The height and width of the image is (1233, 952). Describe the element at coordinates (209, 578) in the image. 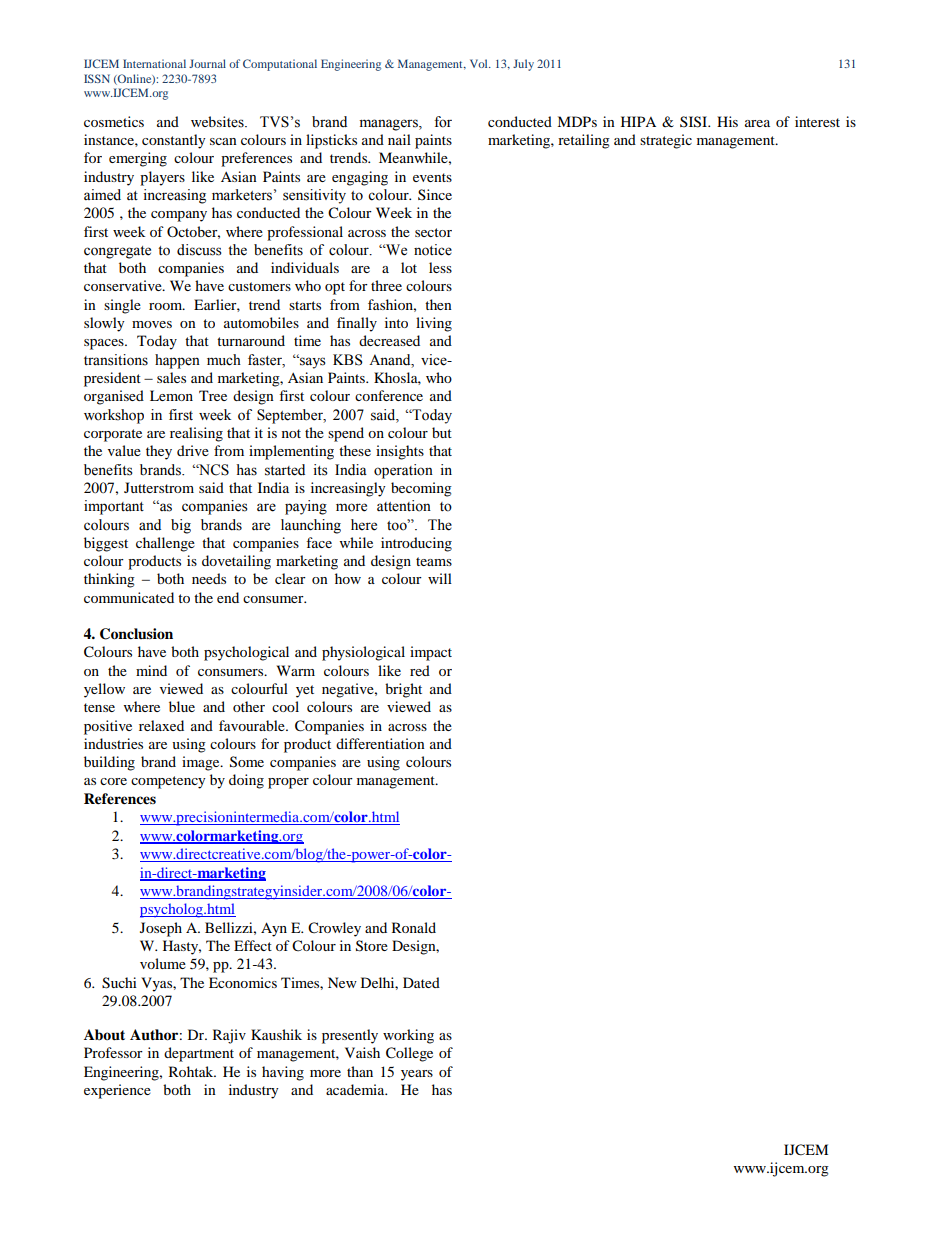

I see `needs` at that location.
